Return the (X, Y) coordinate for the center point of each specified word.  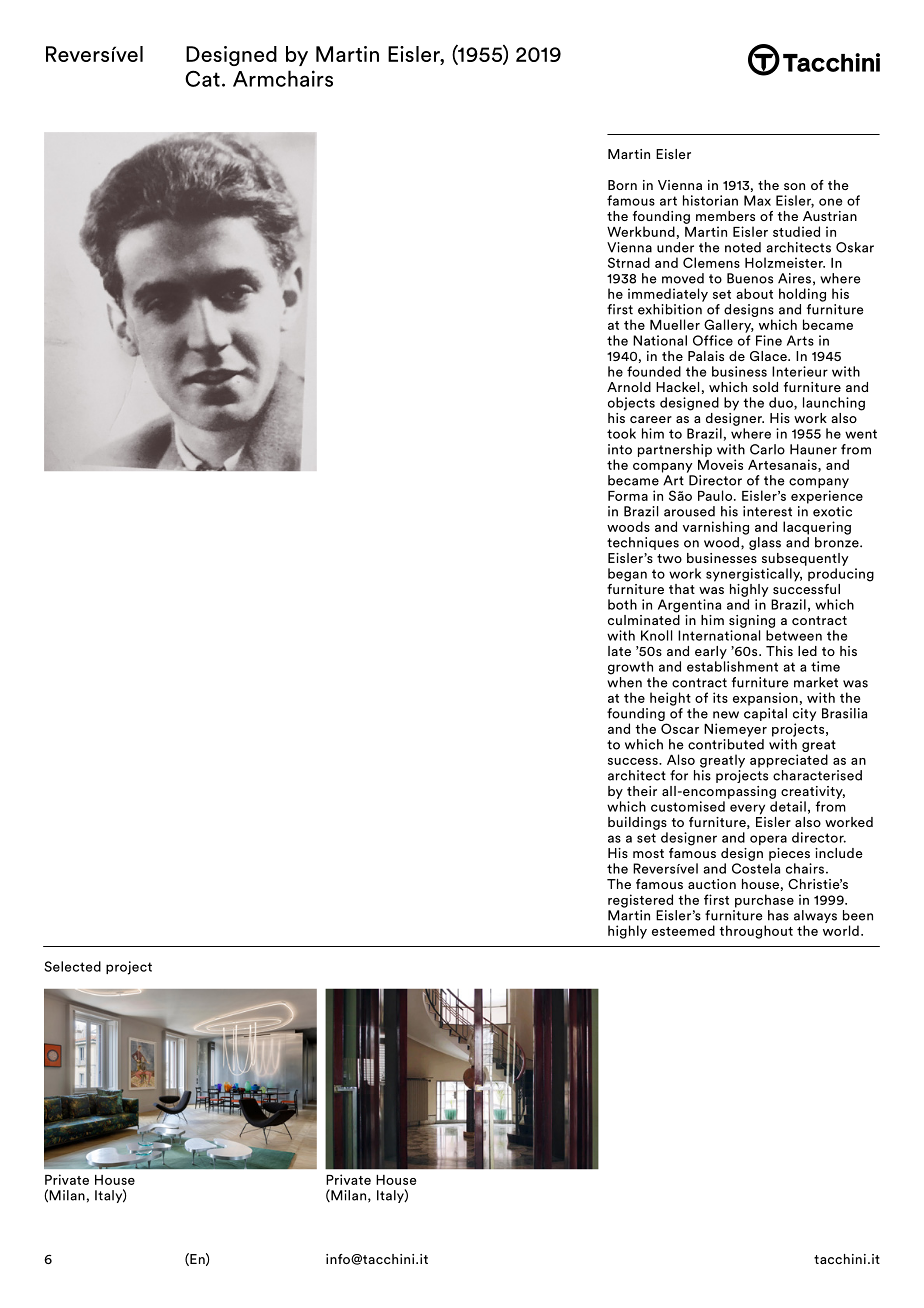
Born (622, 185)
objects (631, 404)
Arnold (629, 387)
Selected (72, 966)
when (624, 682)
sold (765, 387)
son (794, 186)
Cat (202, 78)
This (779, 651)
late (619, 651)
